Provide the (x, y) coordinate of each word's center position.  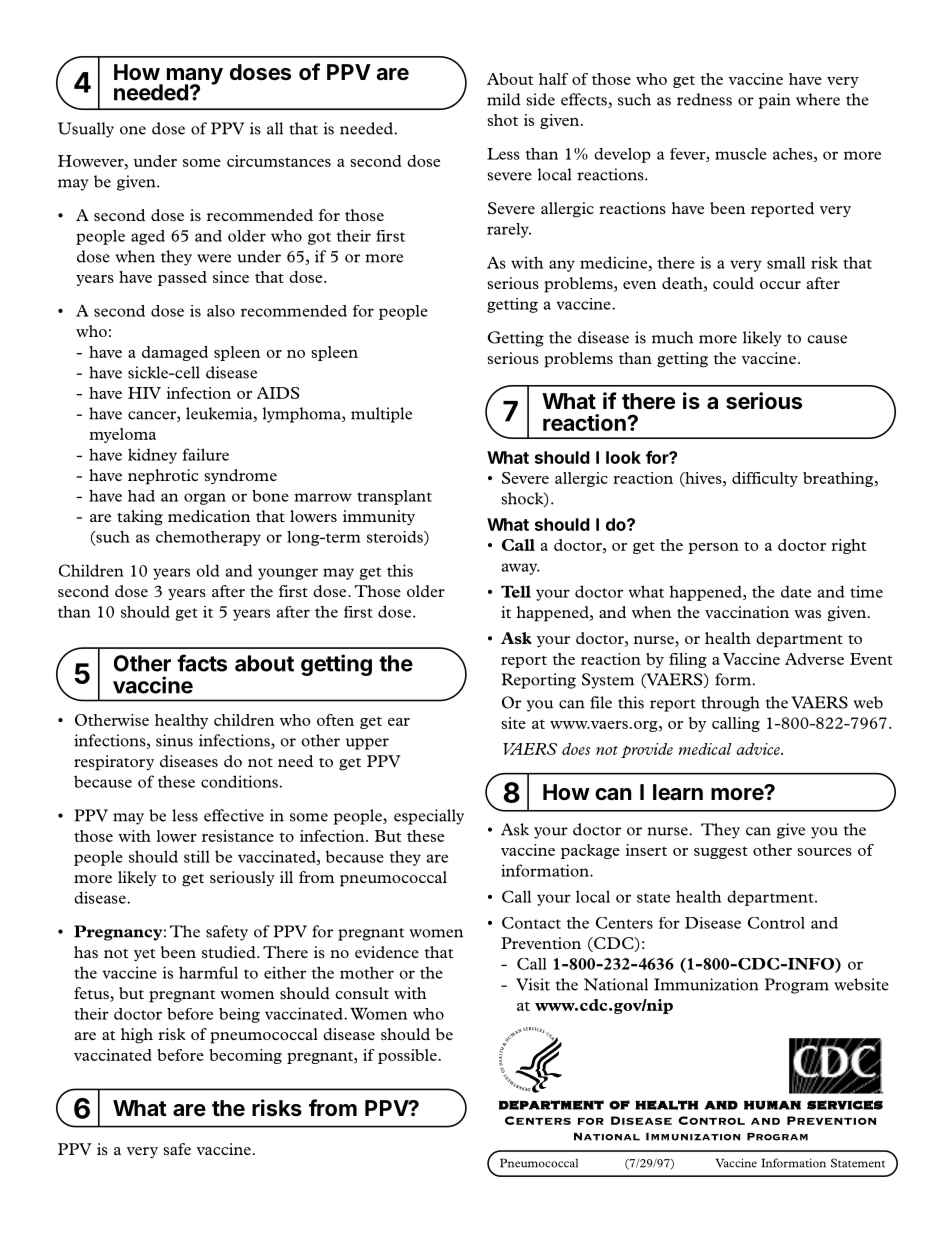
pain (775, 101)
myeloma (122, 435)
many (195, 77)
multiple (381, 415)
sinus (174, 740)
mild (504, 99)
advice (759, 749)
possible (407, 1056)
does (576, 749)
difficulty (765, 479)
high (137, 1036)
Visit (533, 984)
